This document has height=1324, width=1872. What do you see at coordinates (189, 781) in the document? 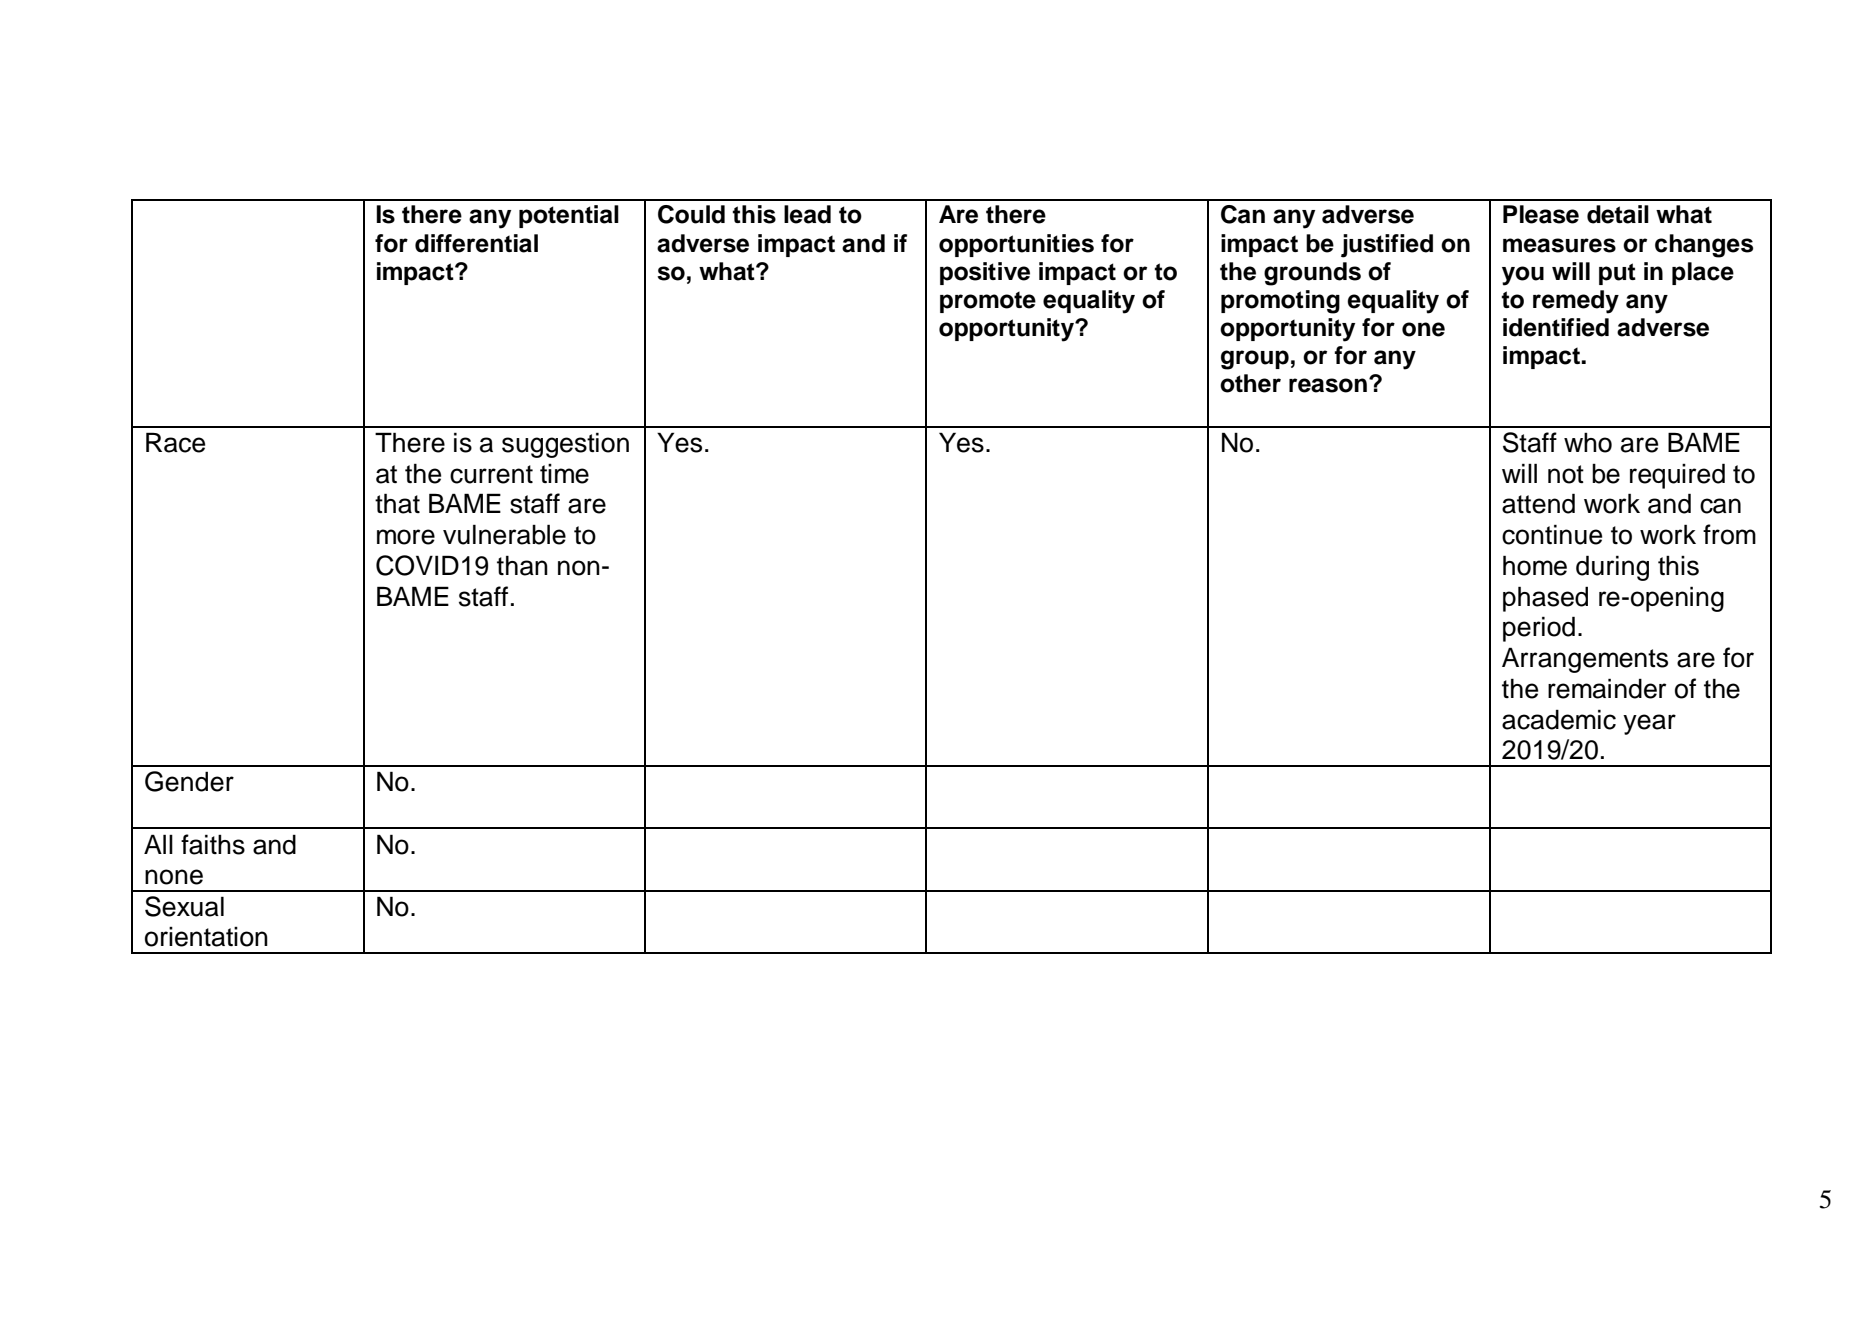
I see `Gender` at bounding box center [189, 781].
